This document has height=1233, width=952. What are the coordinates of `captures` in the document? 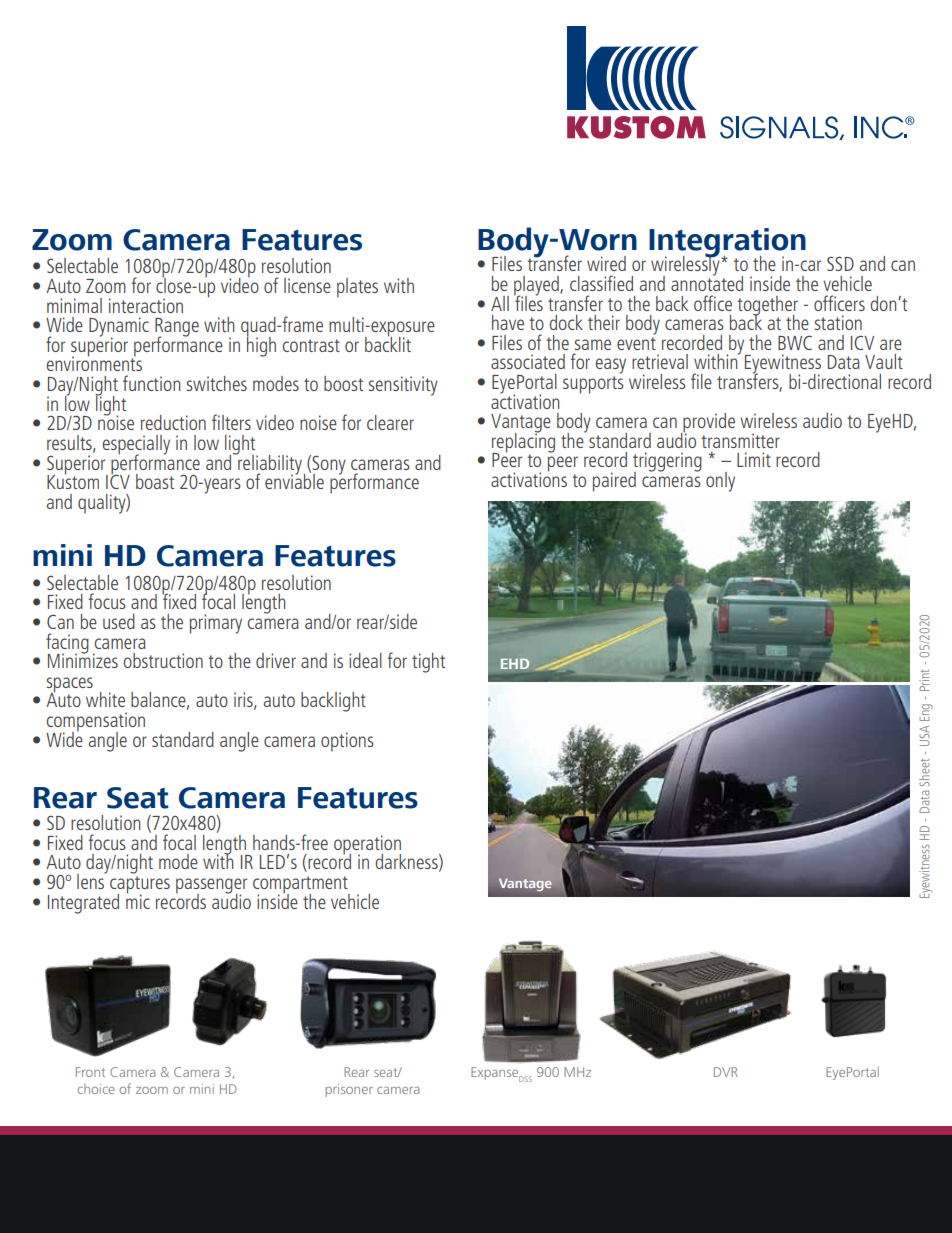 It's located at (140, 886).
